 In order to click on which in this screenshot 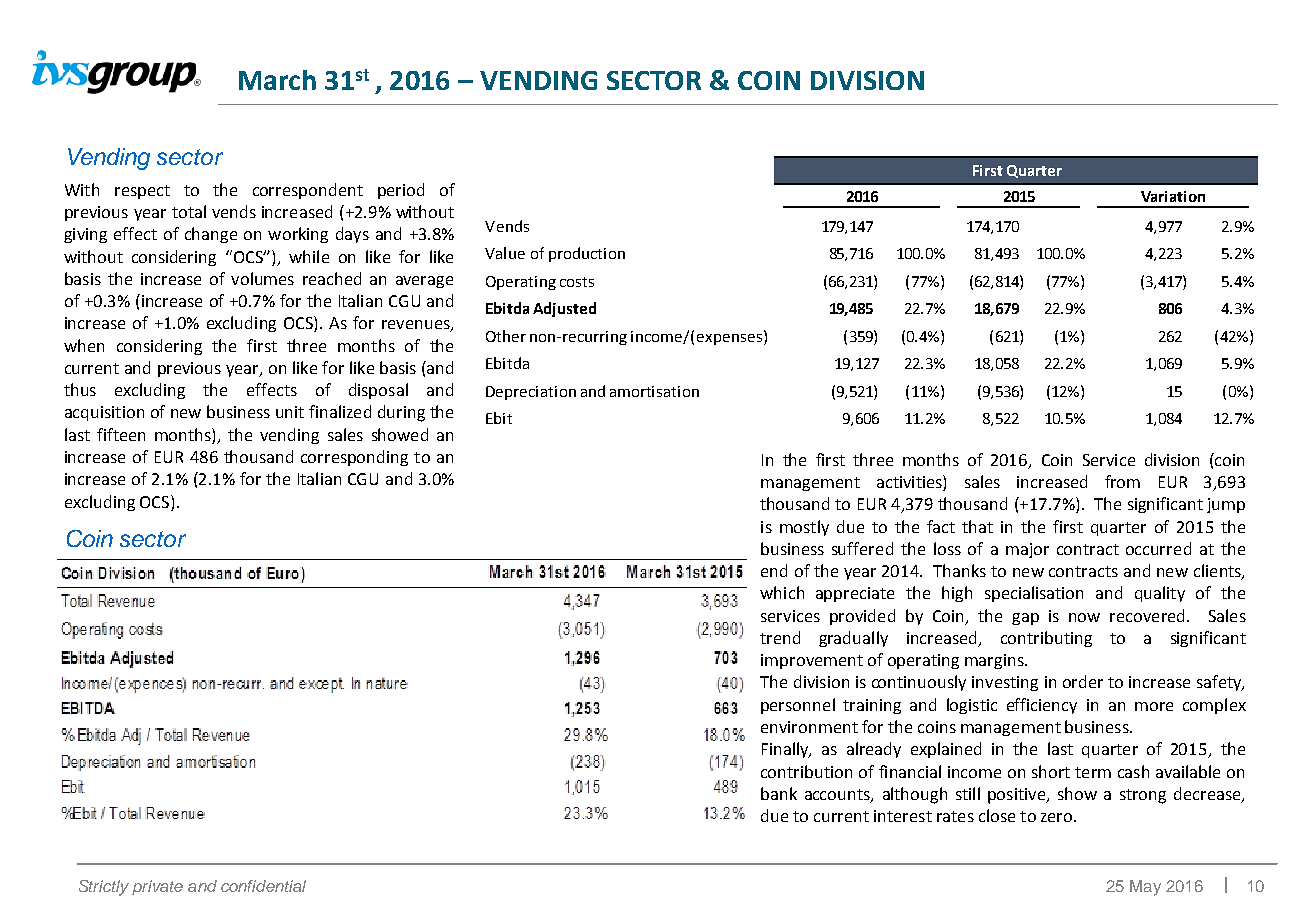, I will do `click(782, 592)`.
